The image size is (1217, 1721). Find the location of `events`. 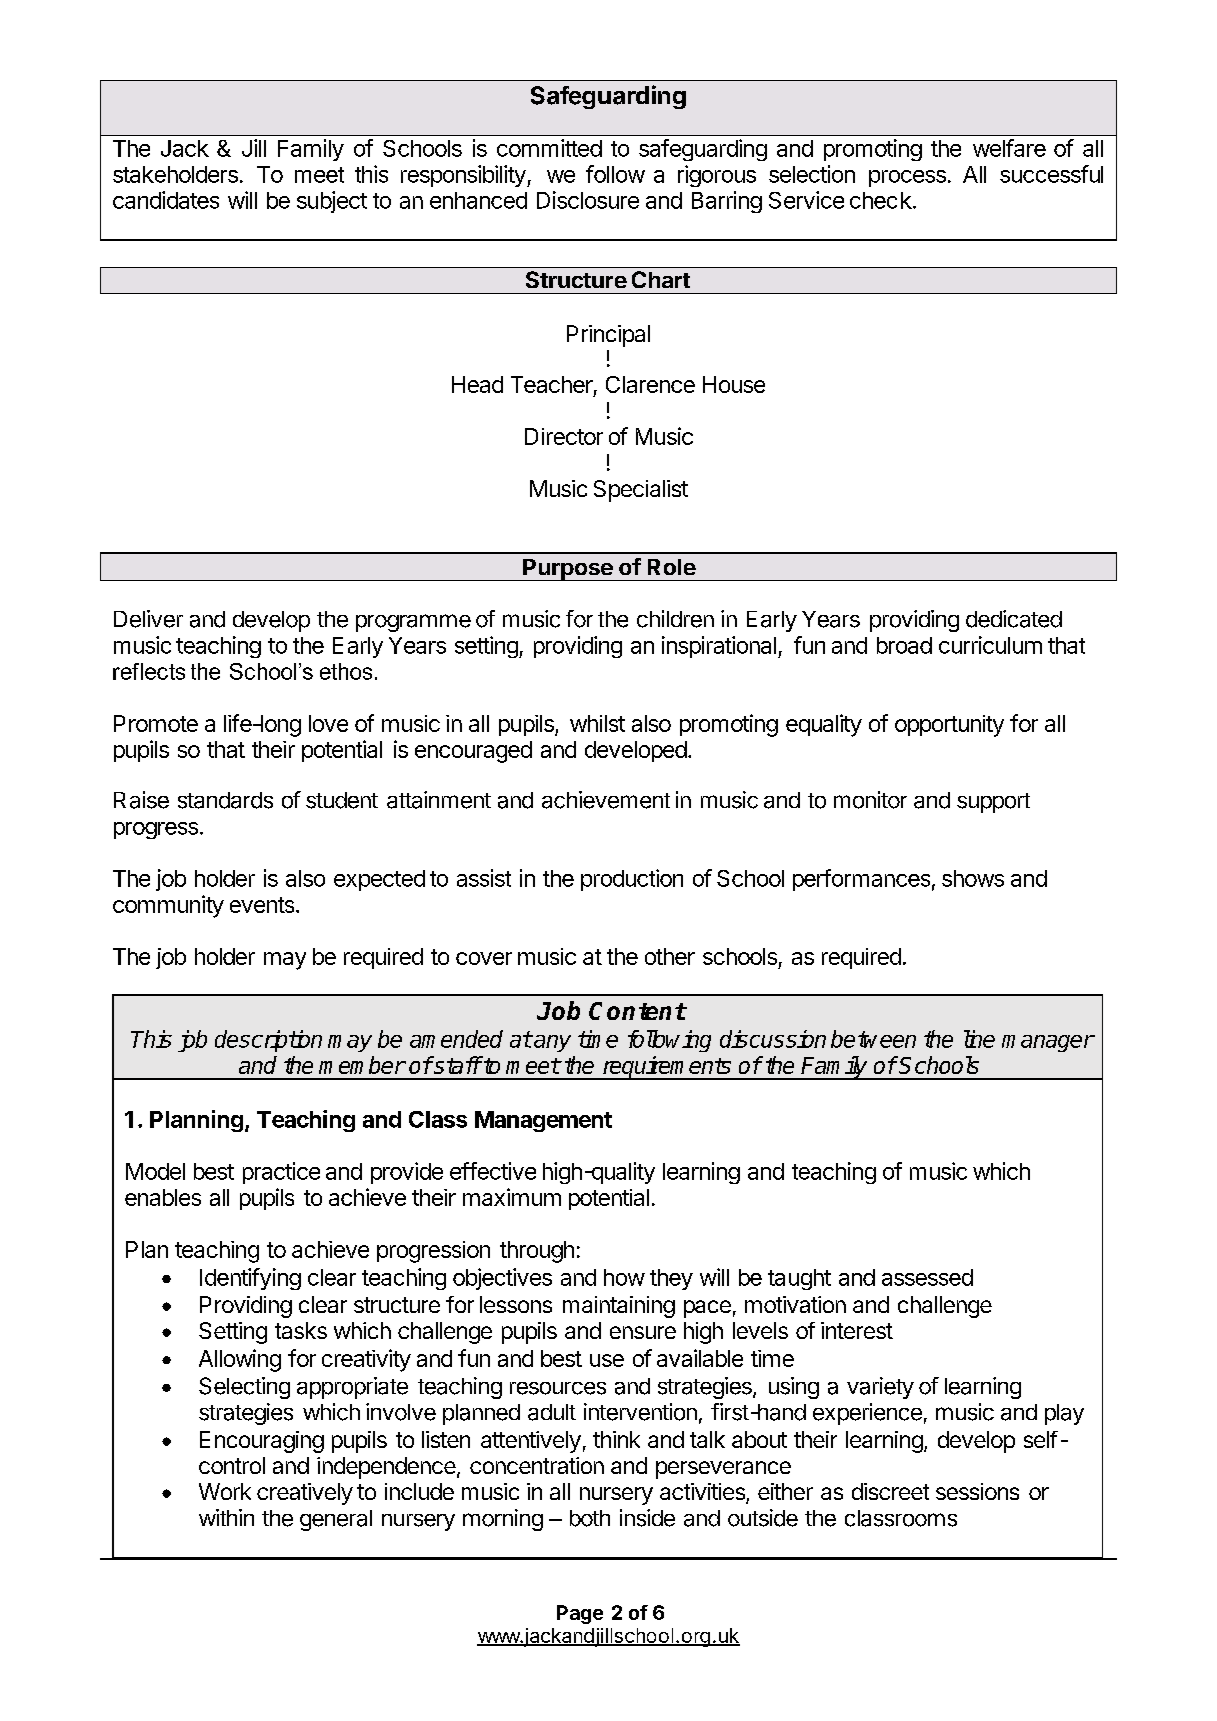

events is located at coordinates (263, 905).
